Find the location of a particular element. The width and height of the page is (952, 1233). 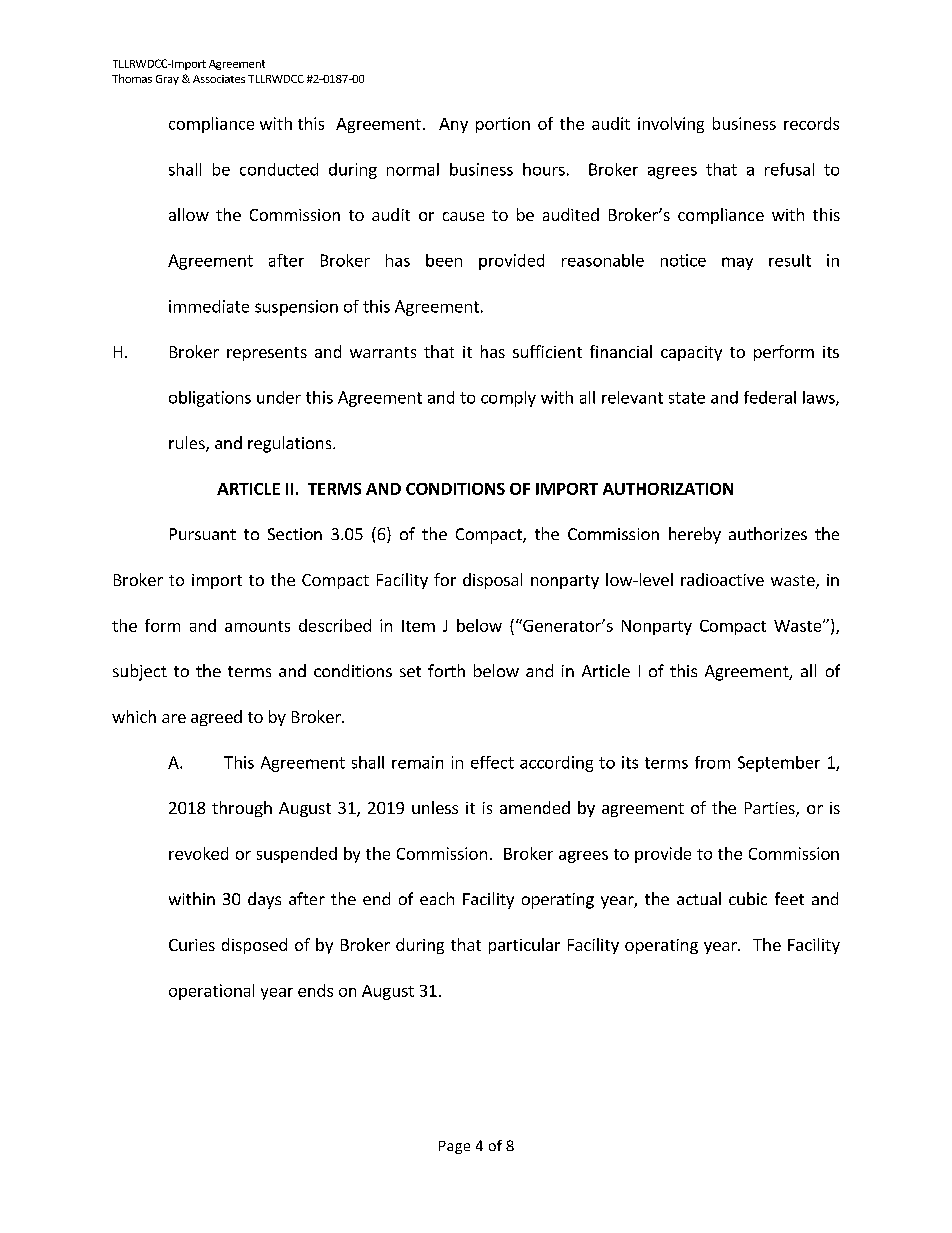

cubic is located at coordinates (748, 898).
